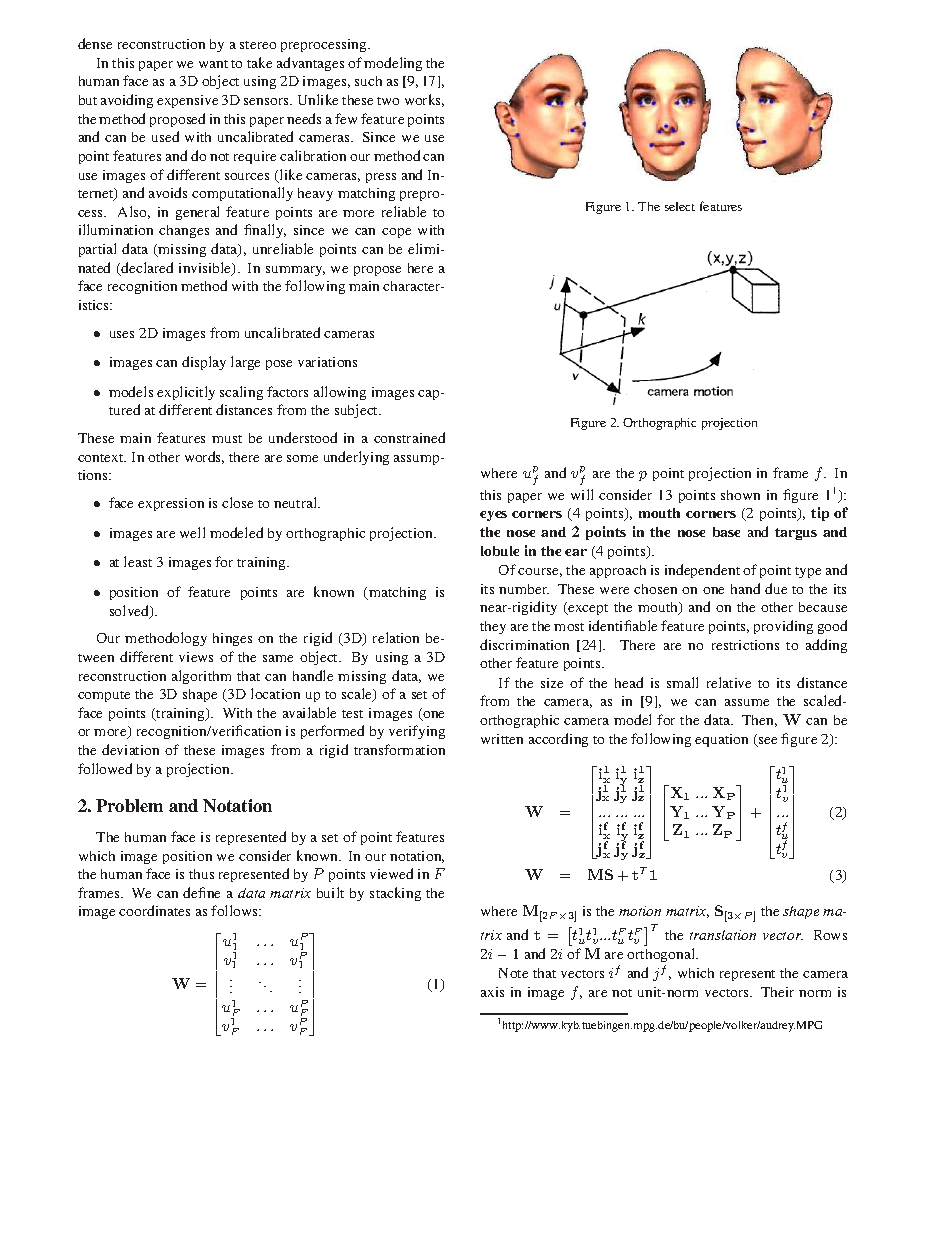  Describe the element at coordinates (424, 100) in the page. I see `works` at that location.
